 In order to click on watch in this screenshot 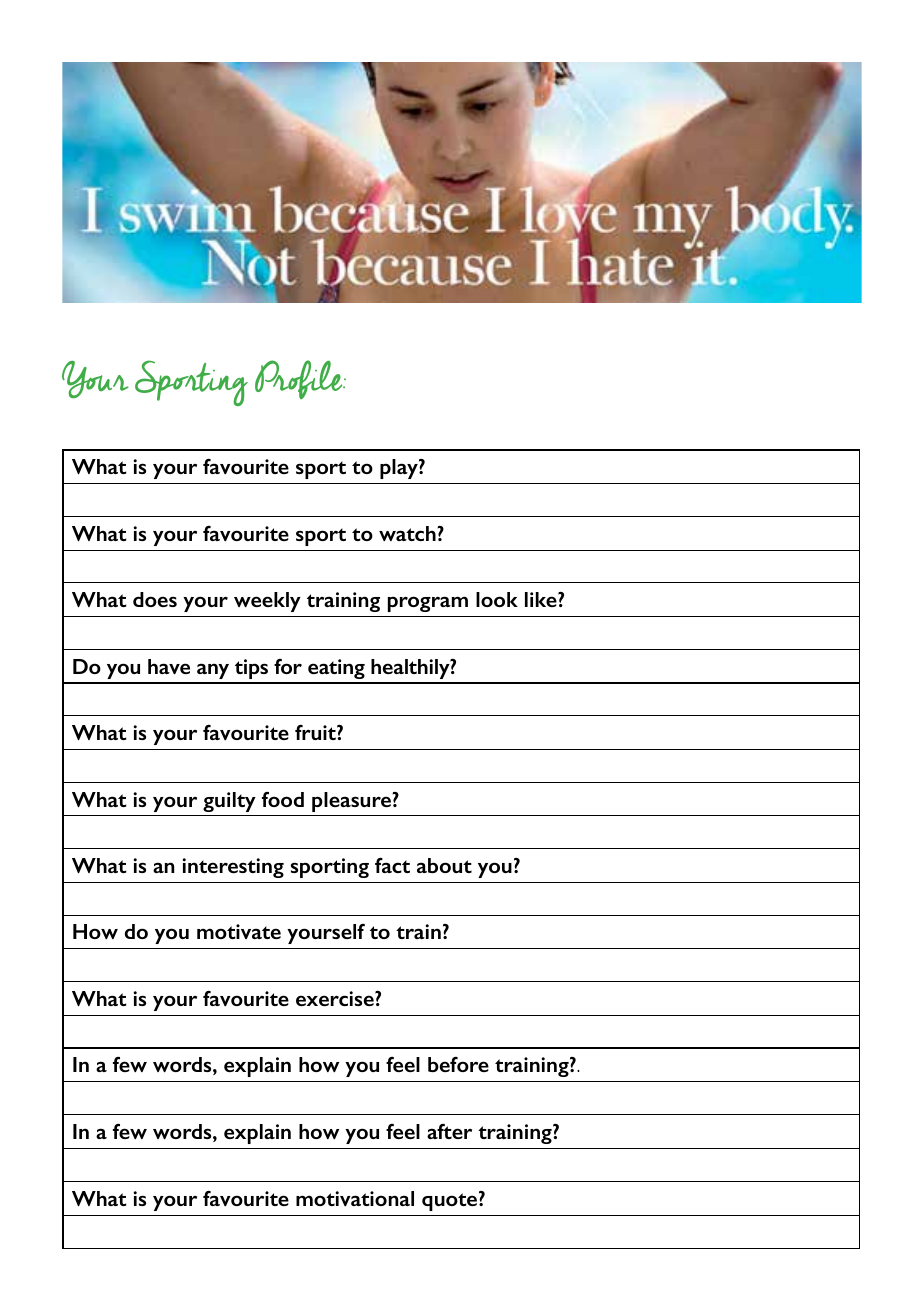, I will do `click(408, 533)`.
